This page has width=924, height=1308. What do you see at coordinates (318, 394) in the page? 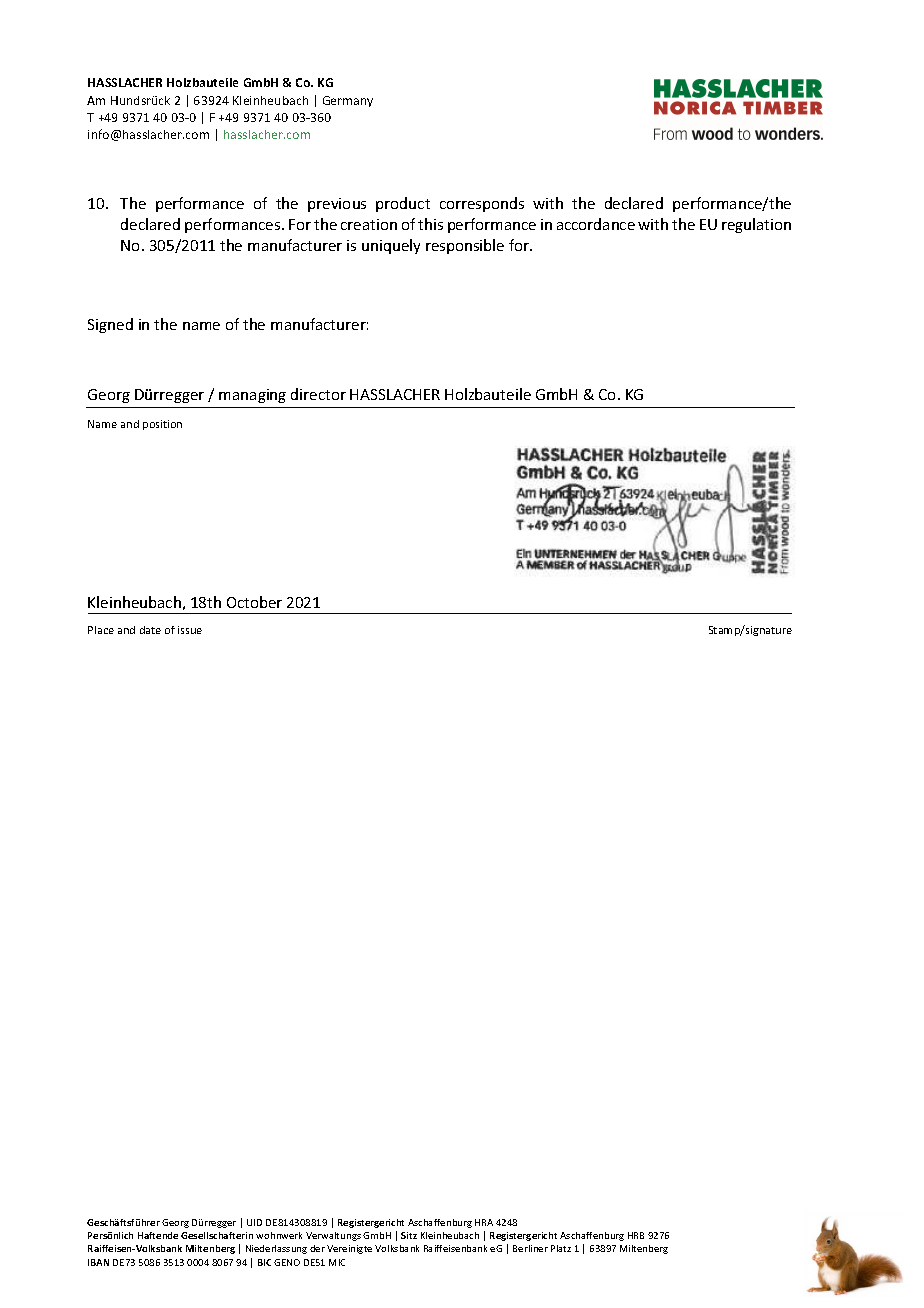
I see `director` at bounding box center [318, 394].
